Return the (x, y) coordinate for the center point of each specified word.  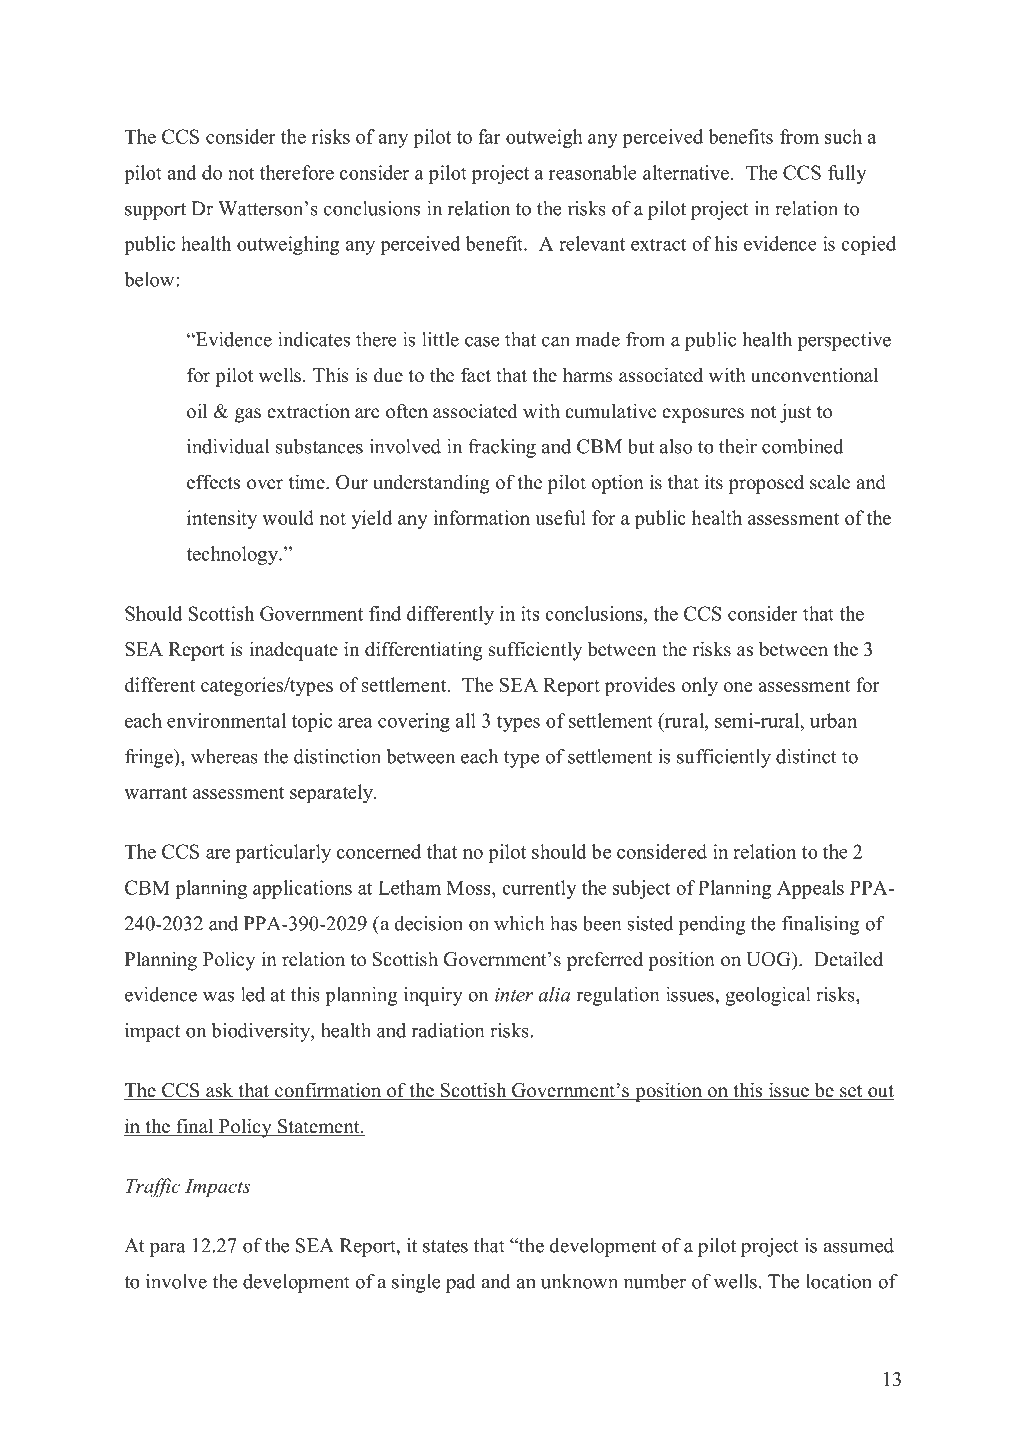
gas (248, 415)
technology (233, 555)
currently (539, 889)
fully (847, 174)
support (155, 211)
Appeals (810, 889)
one (738, 687)
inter (514, 995)
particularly (283, 853)
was (218, 996)
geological (768, 996)
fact (476, 375)
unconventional (815, 375)
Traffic (153, 1187)
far (489, 136)
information (481, 517)
